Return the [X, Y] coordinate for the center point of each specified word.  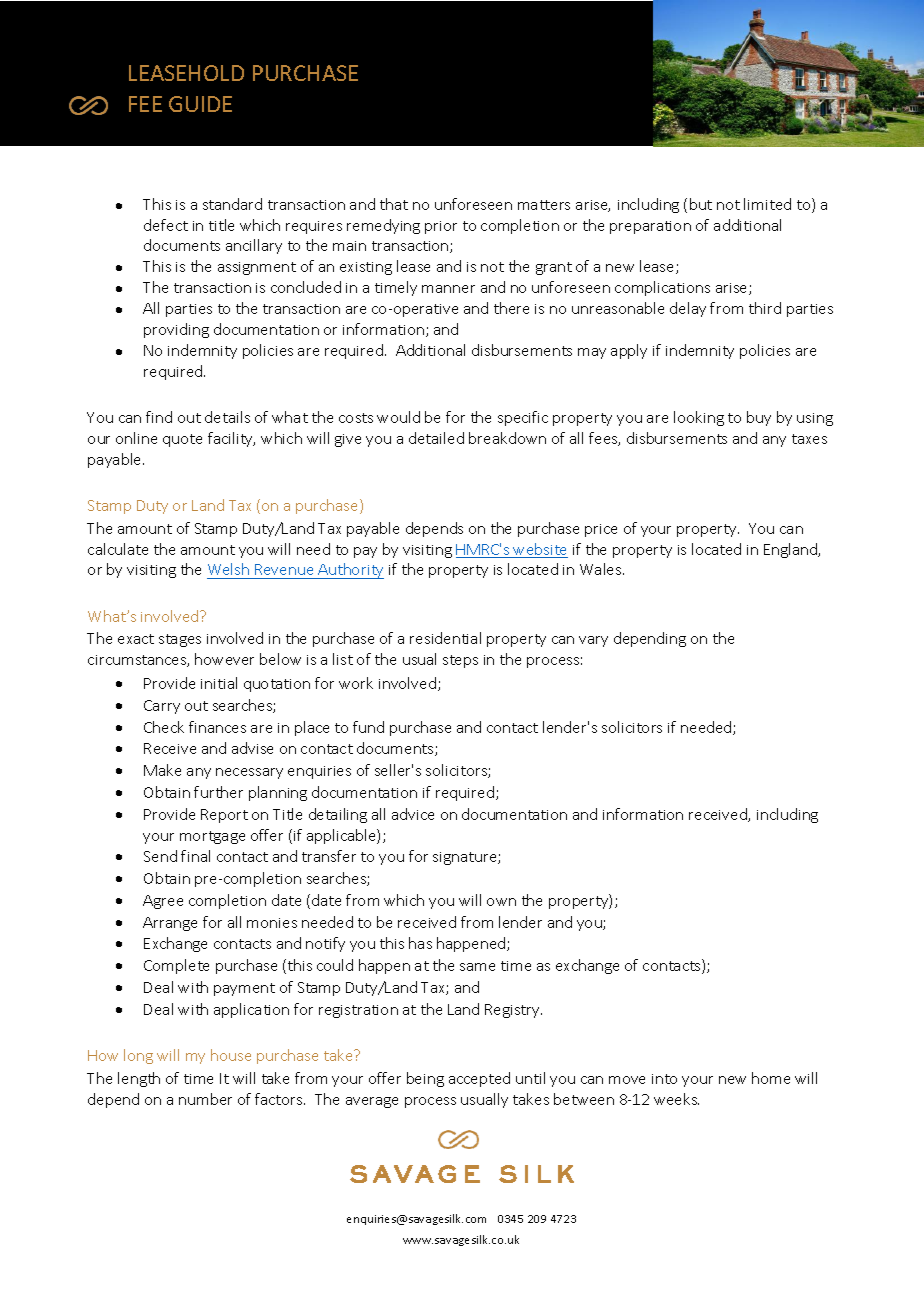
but [701, 204]
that [394, 204]
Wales [602, 569]
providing [176, 330]
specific [523, 418]
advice [413, 814]
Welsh [229, 571]
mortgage [212, 837]
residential [445, 638]
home [771, 1078]
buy [759, 418]
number [205, 1099]
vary [593, 641]
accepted [479, 1079]
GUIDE [200, 104]
